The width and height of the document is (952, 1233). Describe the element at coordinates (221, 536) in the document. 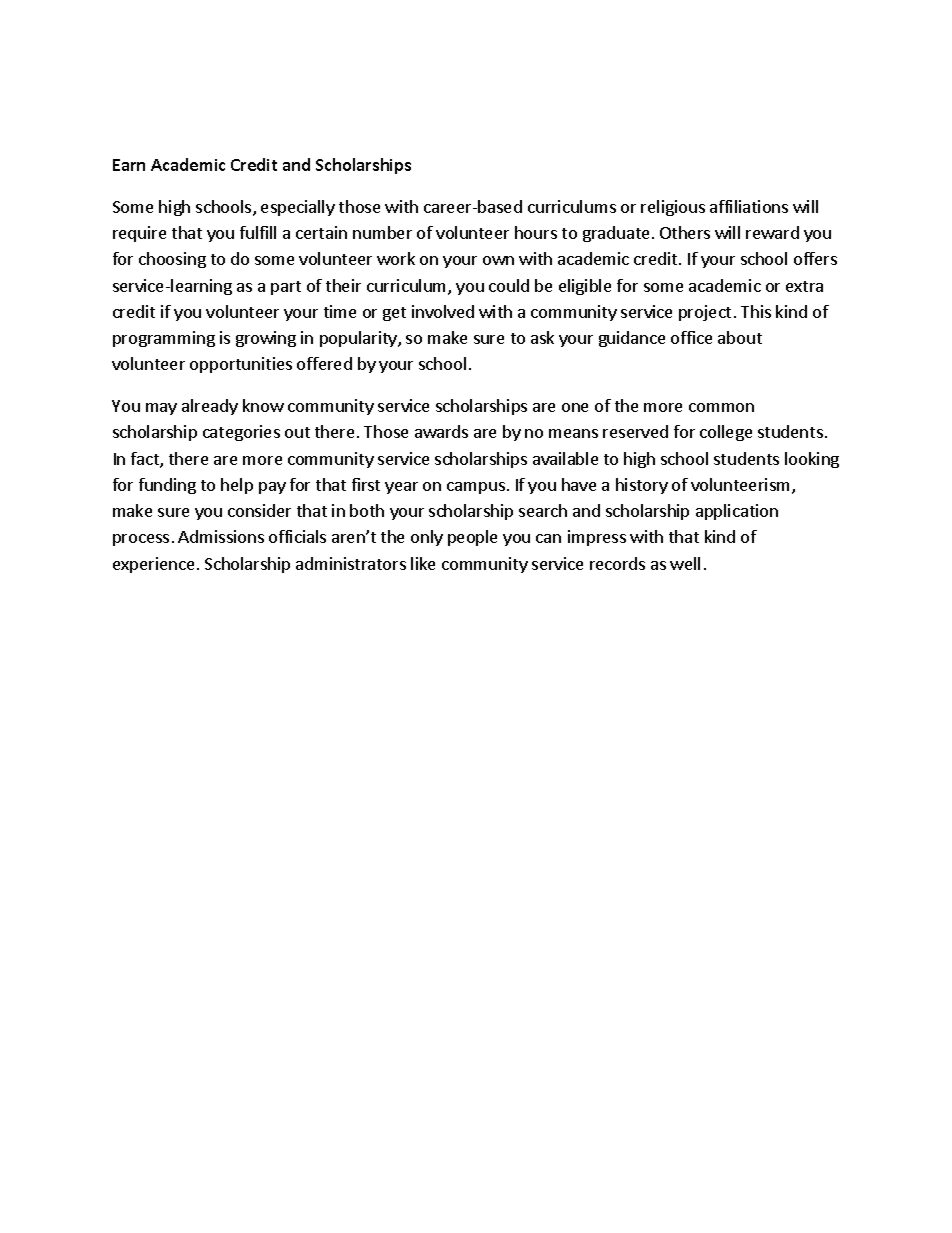

I see `Admissions` at that location.
